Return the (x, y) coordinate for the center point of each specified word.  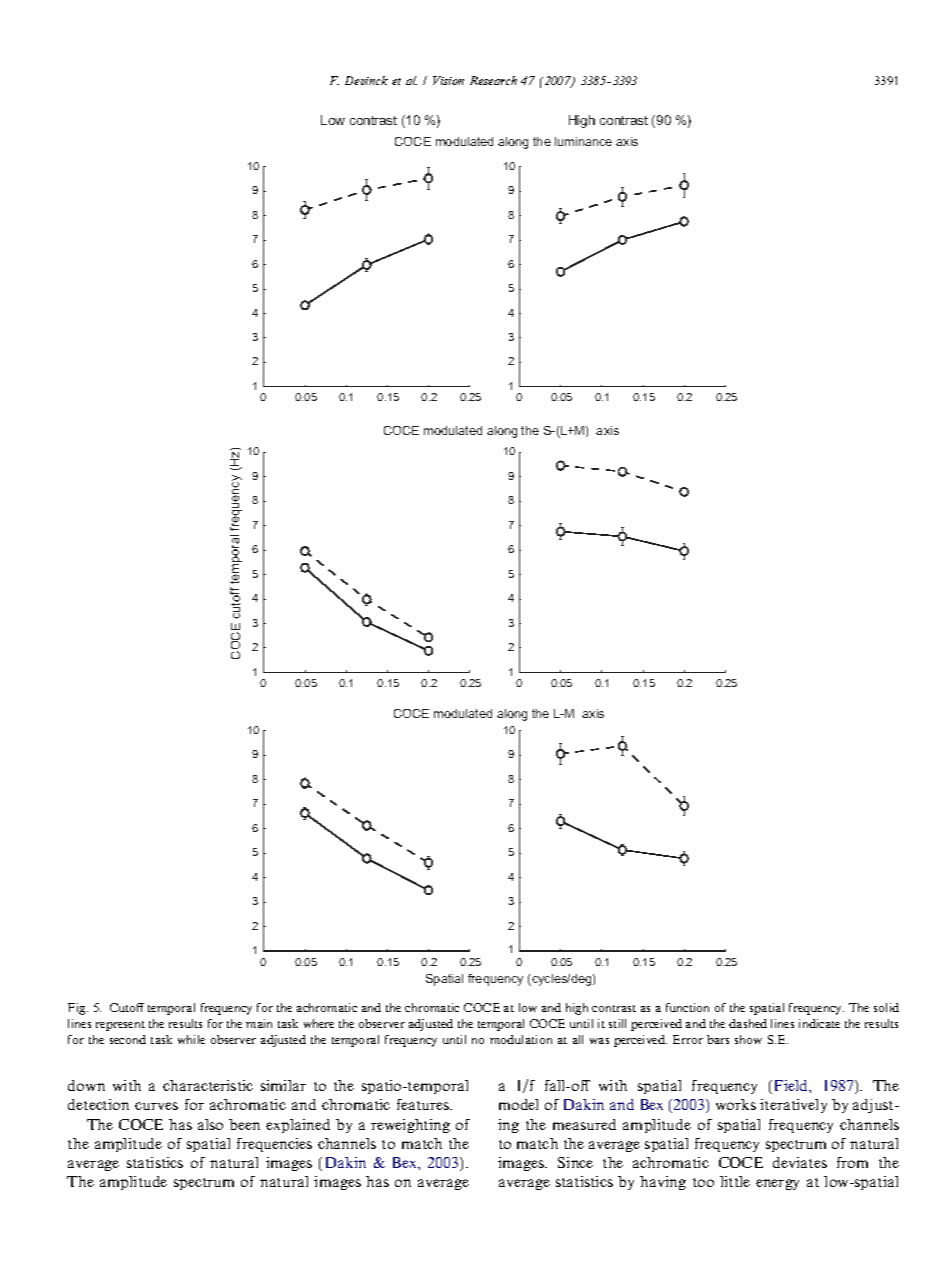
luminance (583, 141)
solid (886, 1007)
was (599, 1041)
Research (493, 80)
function (687, 1007)
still (617, 1023)
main (259, 1023)
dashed (748, 1023)
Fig (78, 1009)
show (748, 1039)
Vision (448, 80)
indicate (819, 1023)
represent (120, 1026)
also (210, 1124)
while (191, 1039)
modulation (521, 1039)
